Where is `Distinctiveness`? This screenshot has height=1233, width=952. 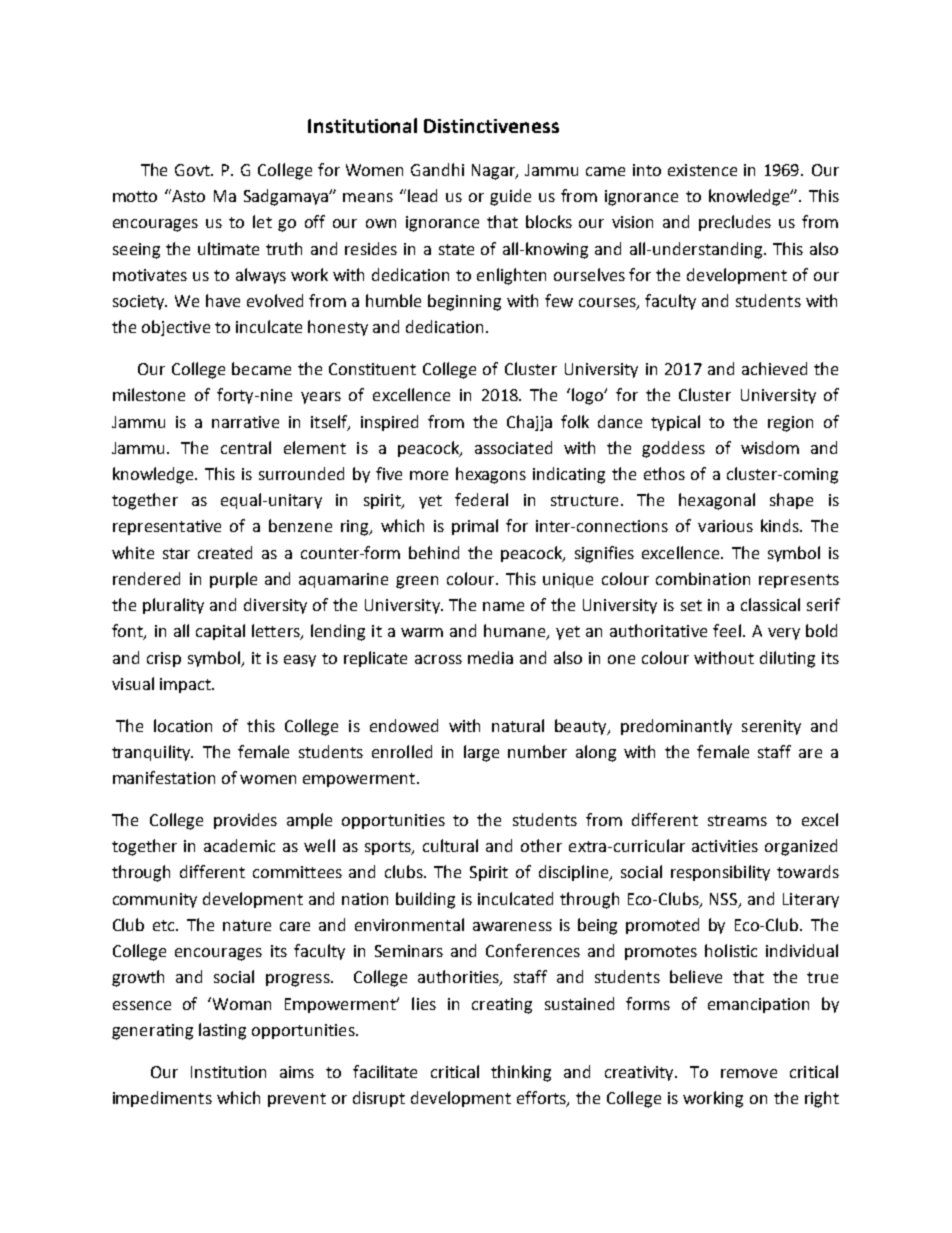
Distinctiveness is located at coordinates (491, 126).
